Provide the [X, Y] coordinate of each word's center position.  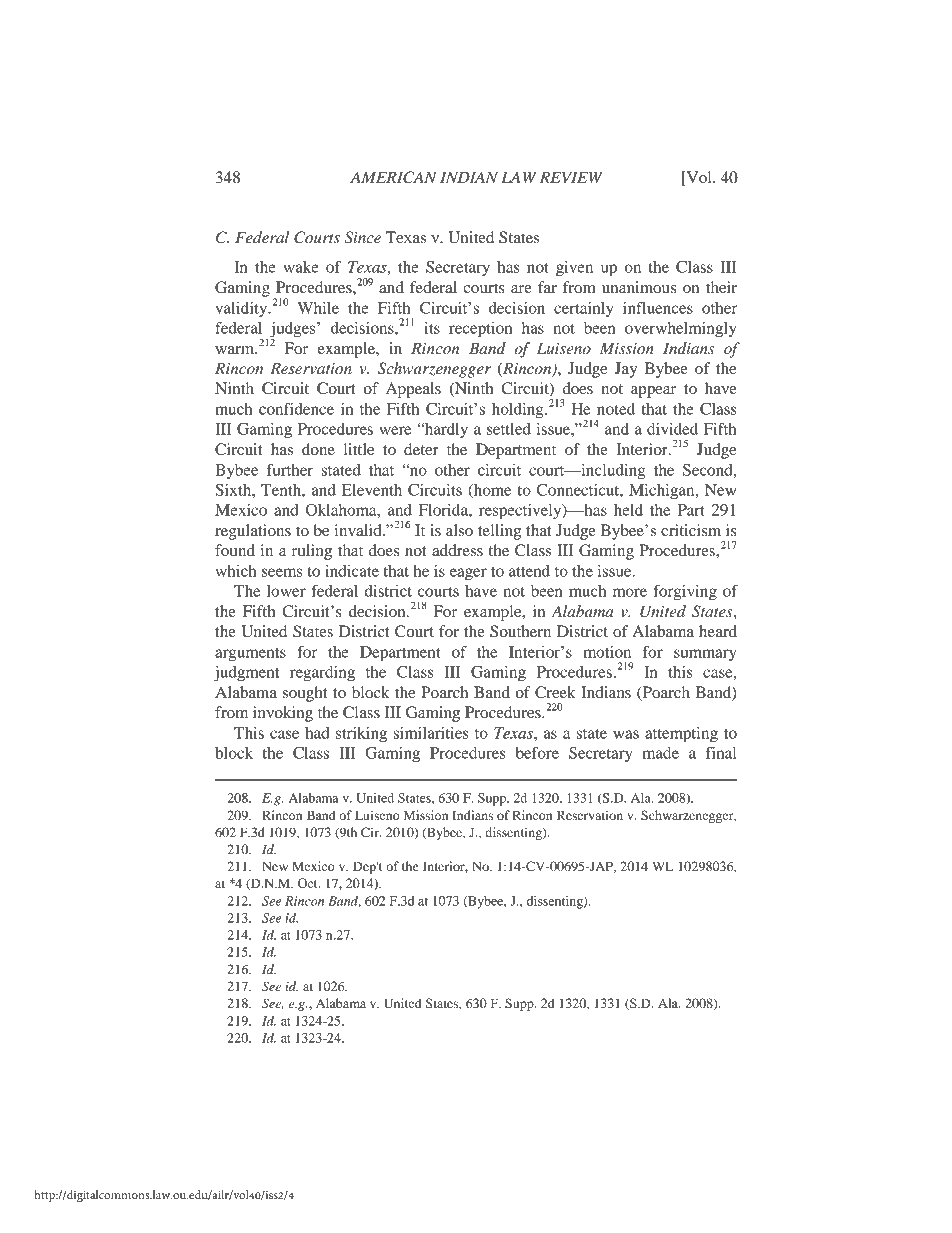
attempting [681, 735]
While [318, 308]
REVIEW [571, 177]
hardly [445, 431]
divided [672, 429]
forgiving [685, 592]
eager [468, 574]
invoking [283, 714]
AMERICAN [393, 177]
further [290, 469]
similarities [431, 733]
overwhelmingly [680, 330]
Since [362, 237]
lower [286, 591]
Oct [309, 883]
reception [480, 330]
